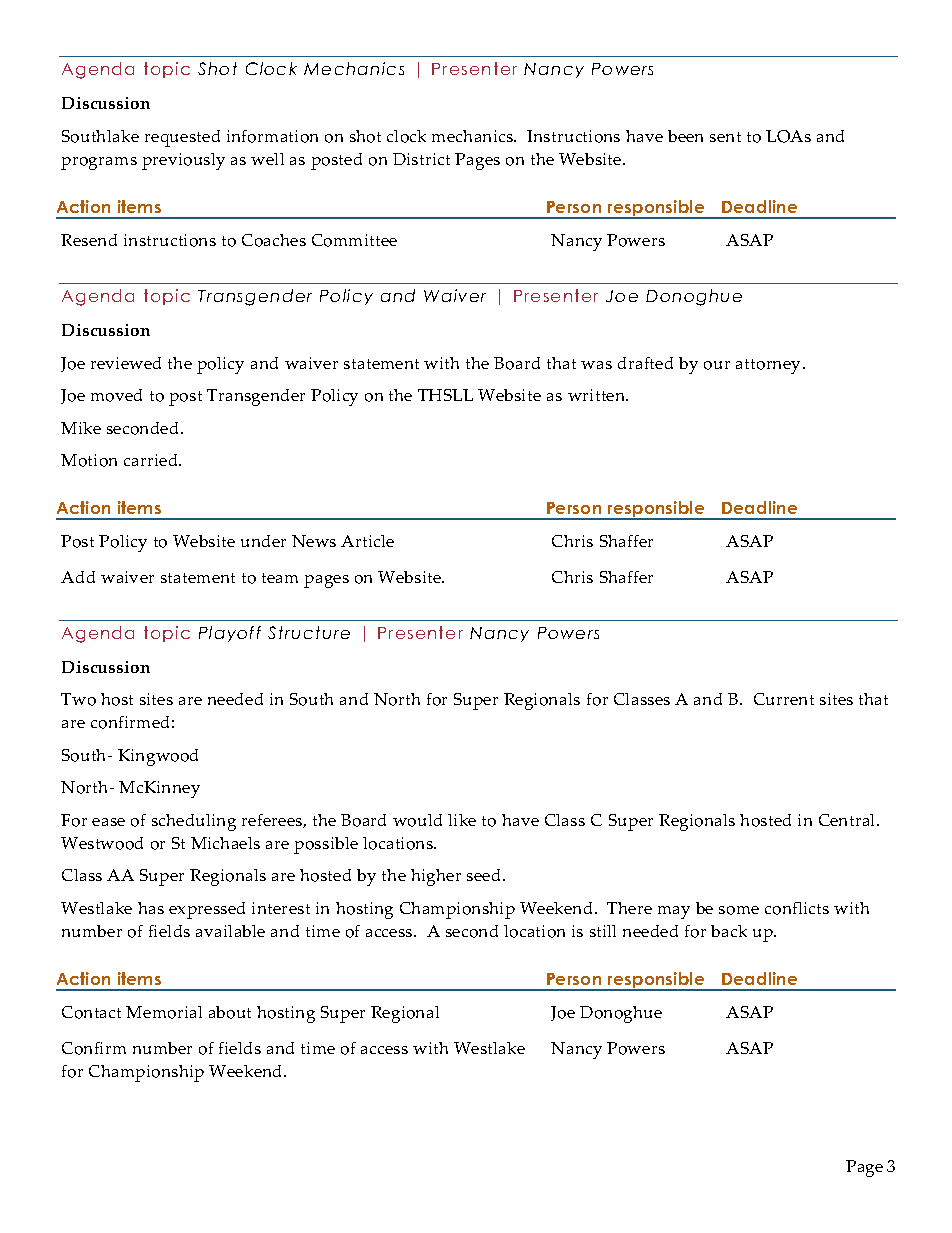 This page has height=1233, width=952. What do you see at coordinates (367, 541) in the page?
I see `Article` at bounding box center [367, 541].
